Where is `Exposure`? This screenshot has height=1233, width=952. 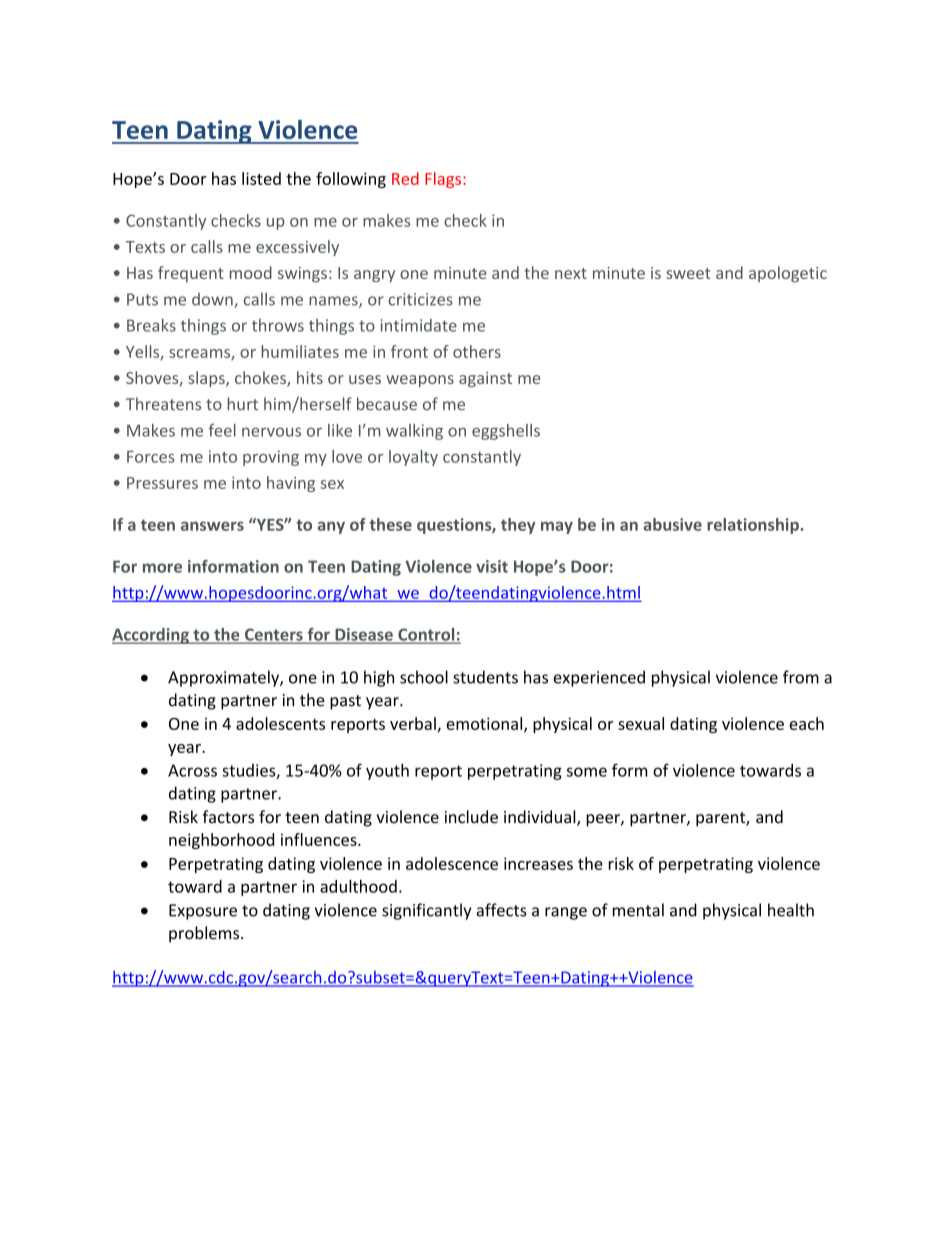
Exposure is located at coordinates (203, 912).
